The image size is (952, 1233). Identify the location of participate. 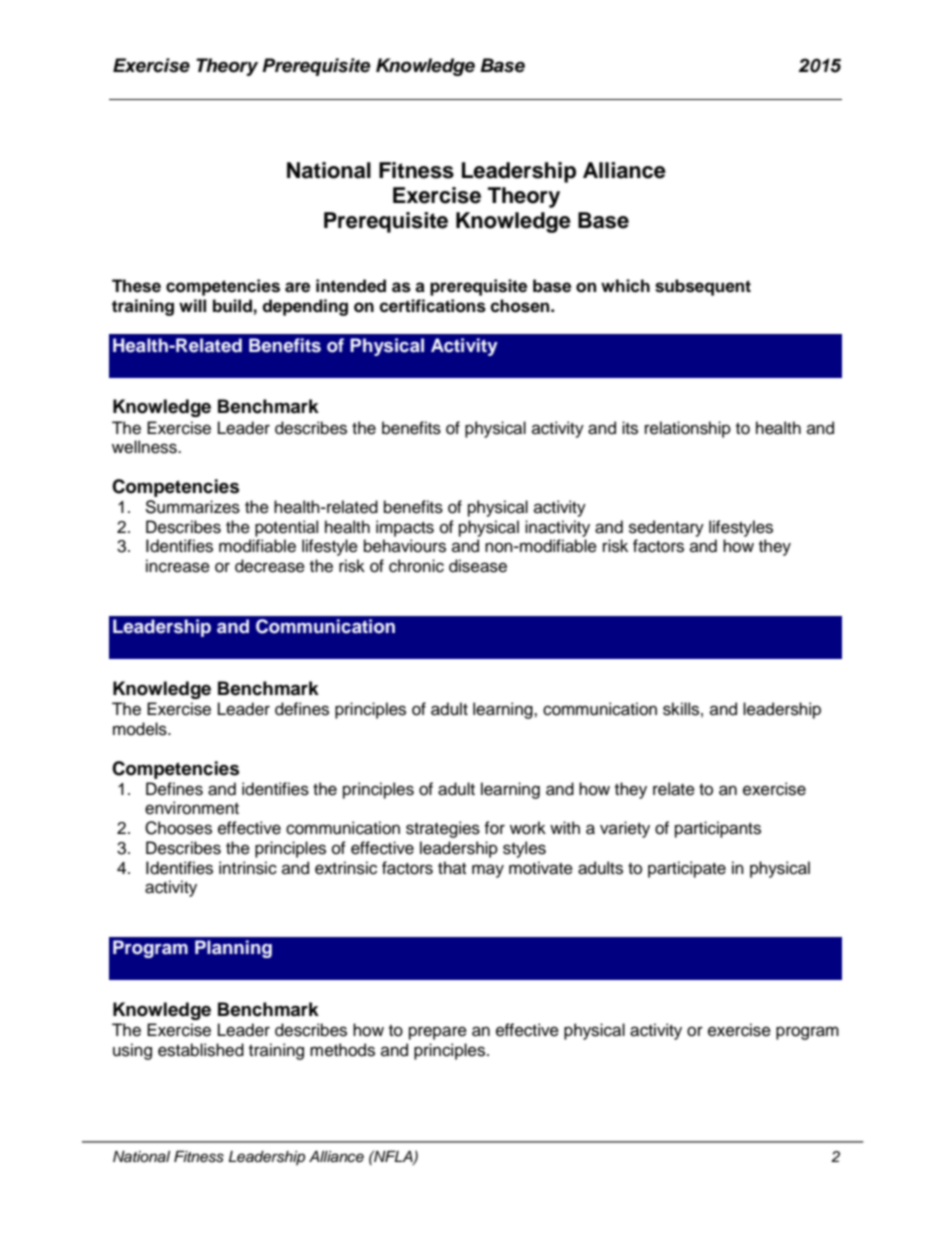
(687, 869).
